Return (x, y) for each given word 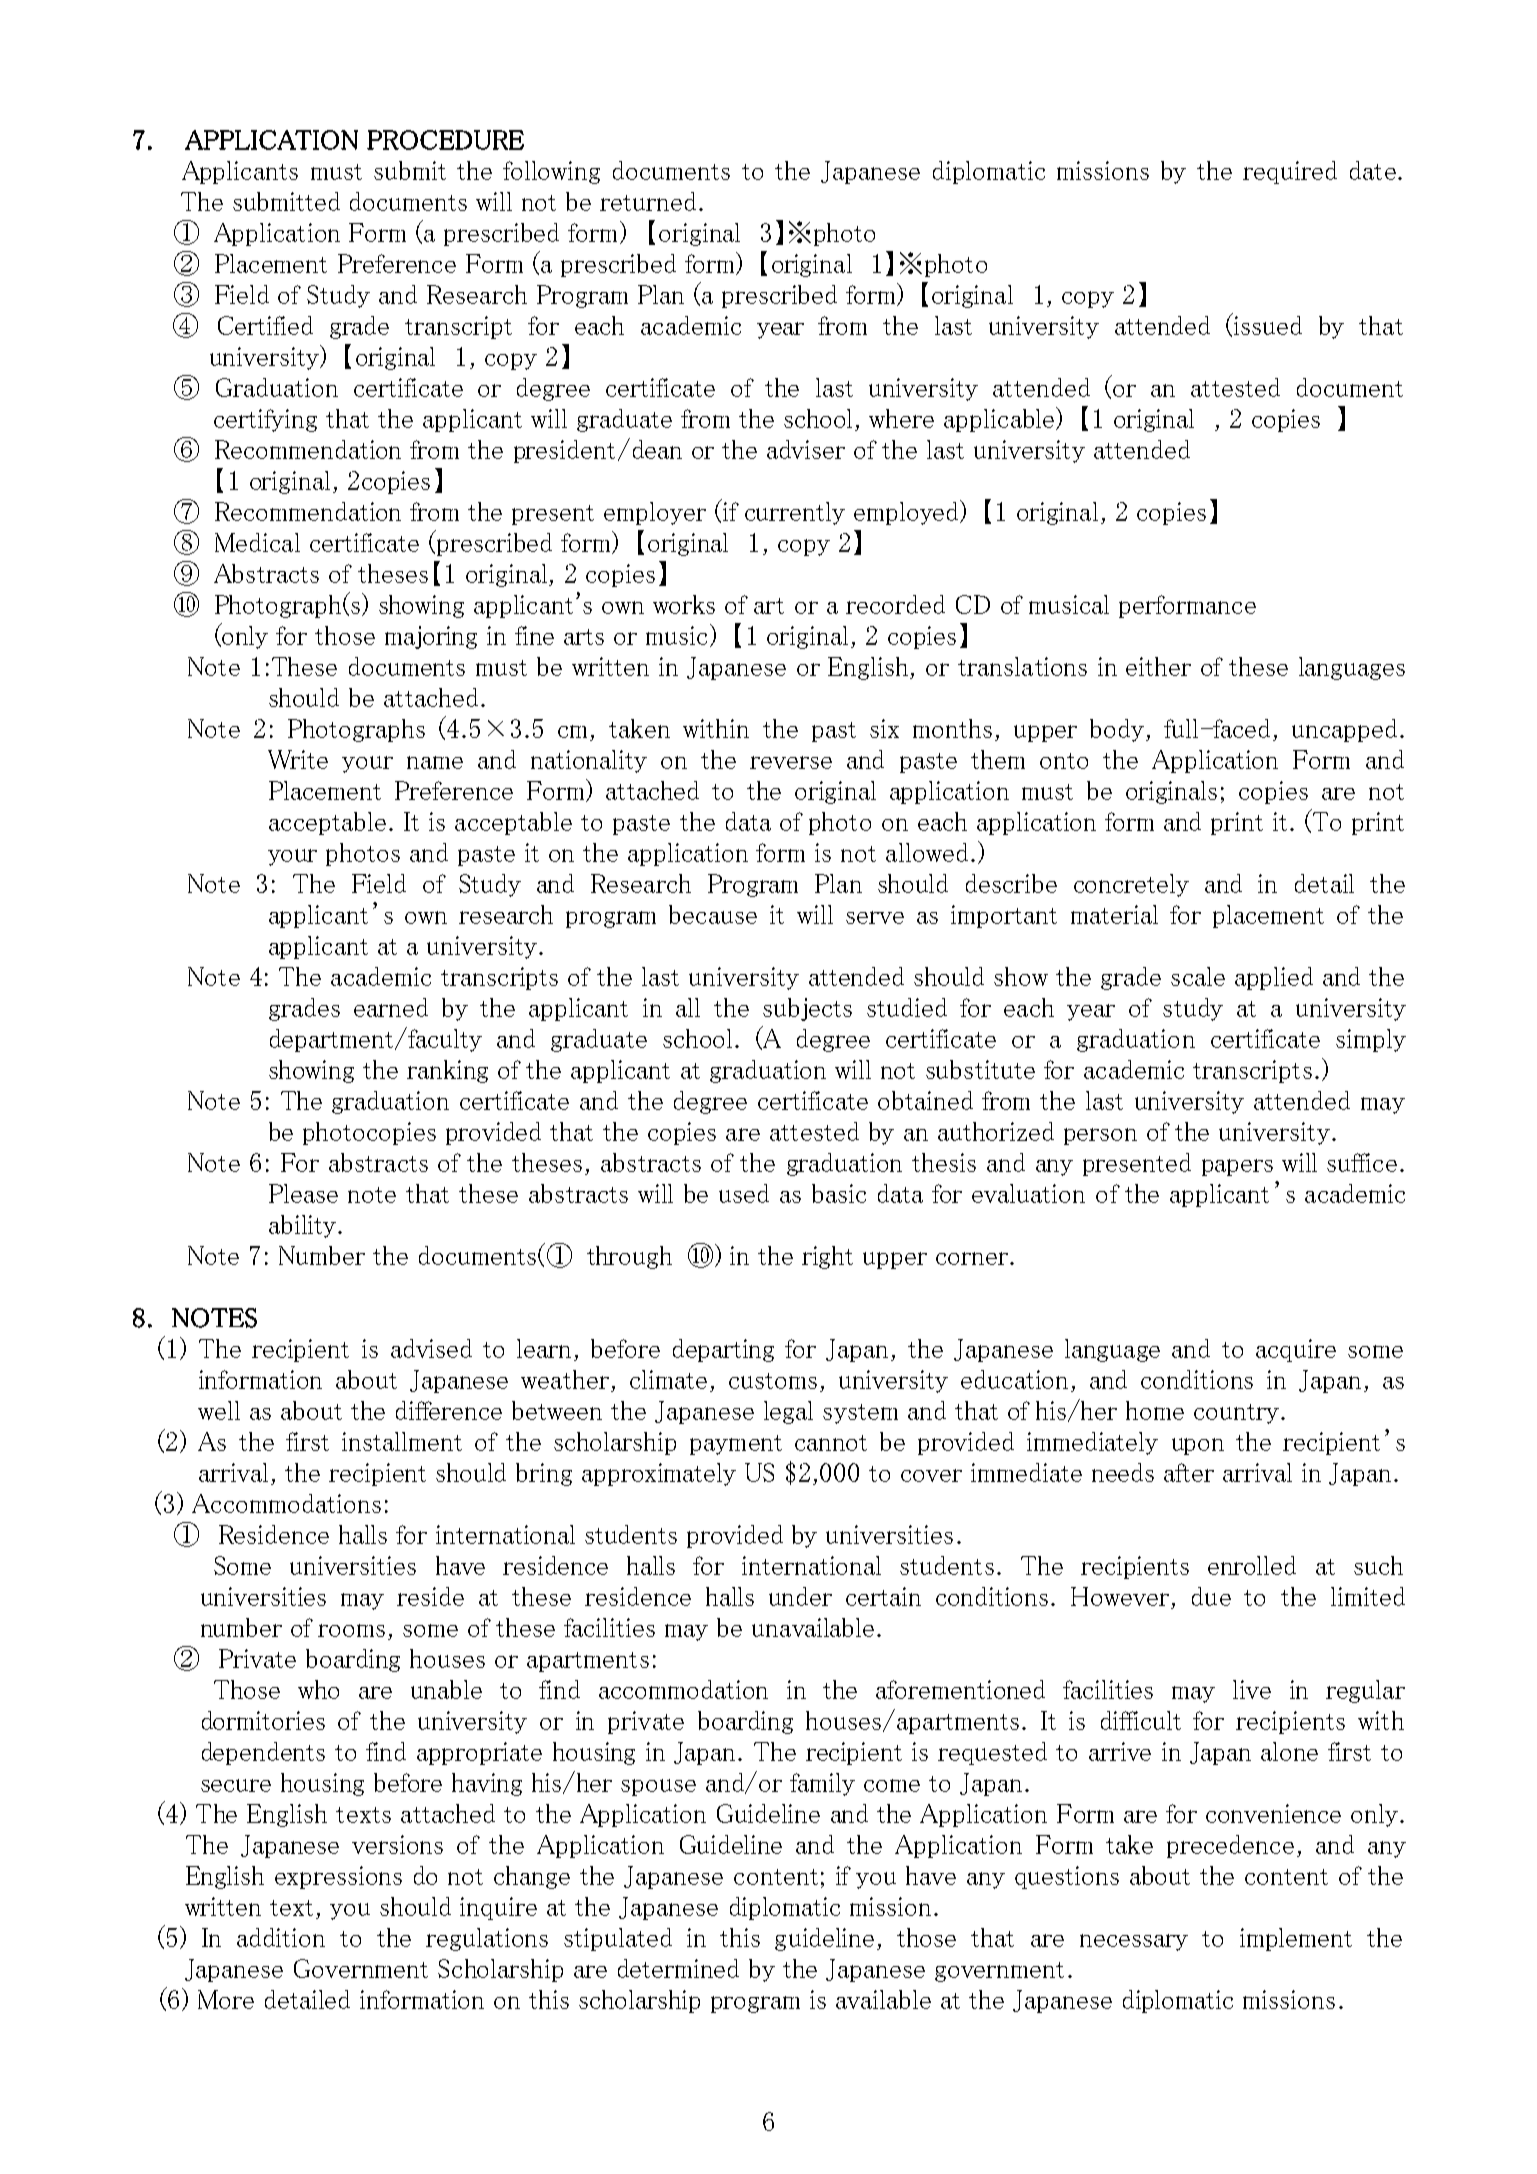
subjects (807, 1009)
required (1290, 172)
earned (391, 1007)
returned (648, 201)
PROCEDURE (445, 140)
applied (1274, 978)
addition (281, 1937)
